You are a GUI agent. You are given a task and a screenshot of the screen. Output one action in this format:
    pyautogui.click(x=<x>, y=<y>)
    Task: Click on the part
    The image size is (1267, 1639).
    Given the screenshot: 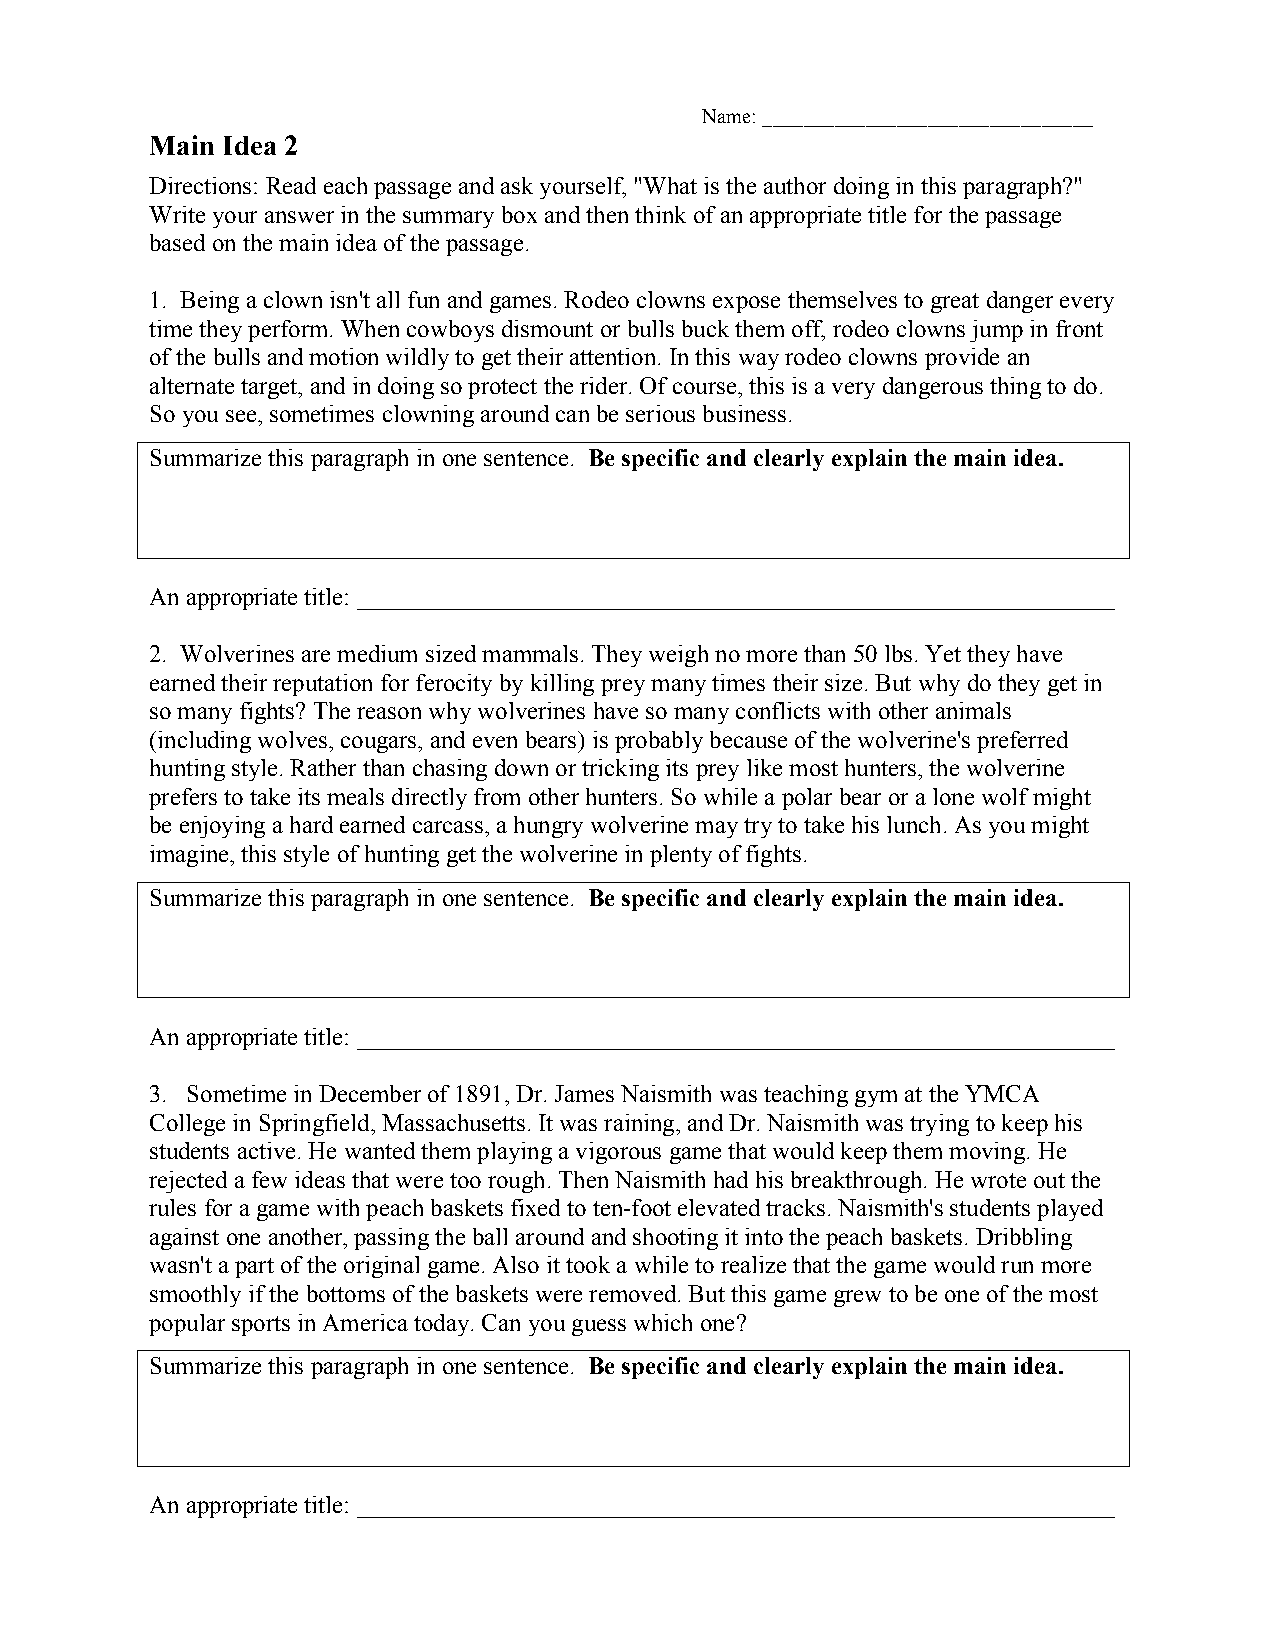 What is the action you would take?
    pyautogui.click(x=254, y=1268)
